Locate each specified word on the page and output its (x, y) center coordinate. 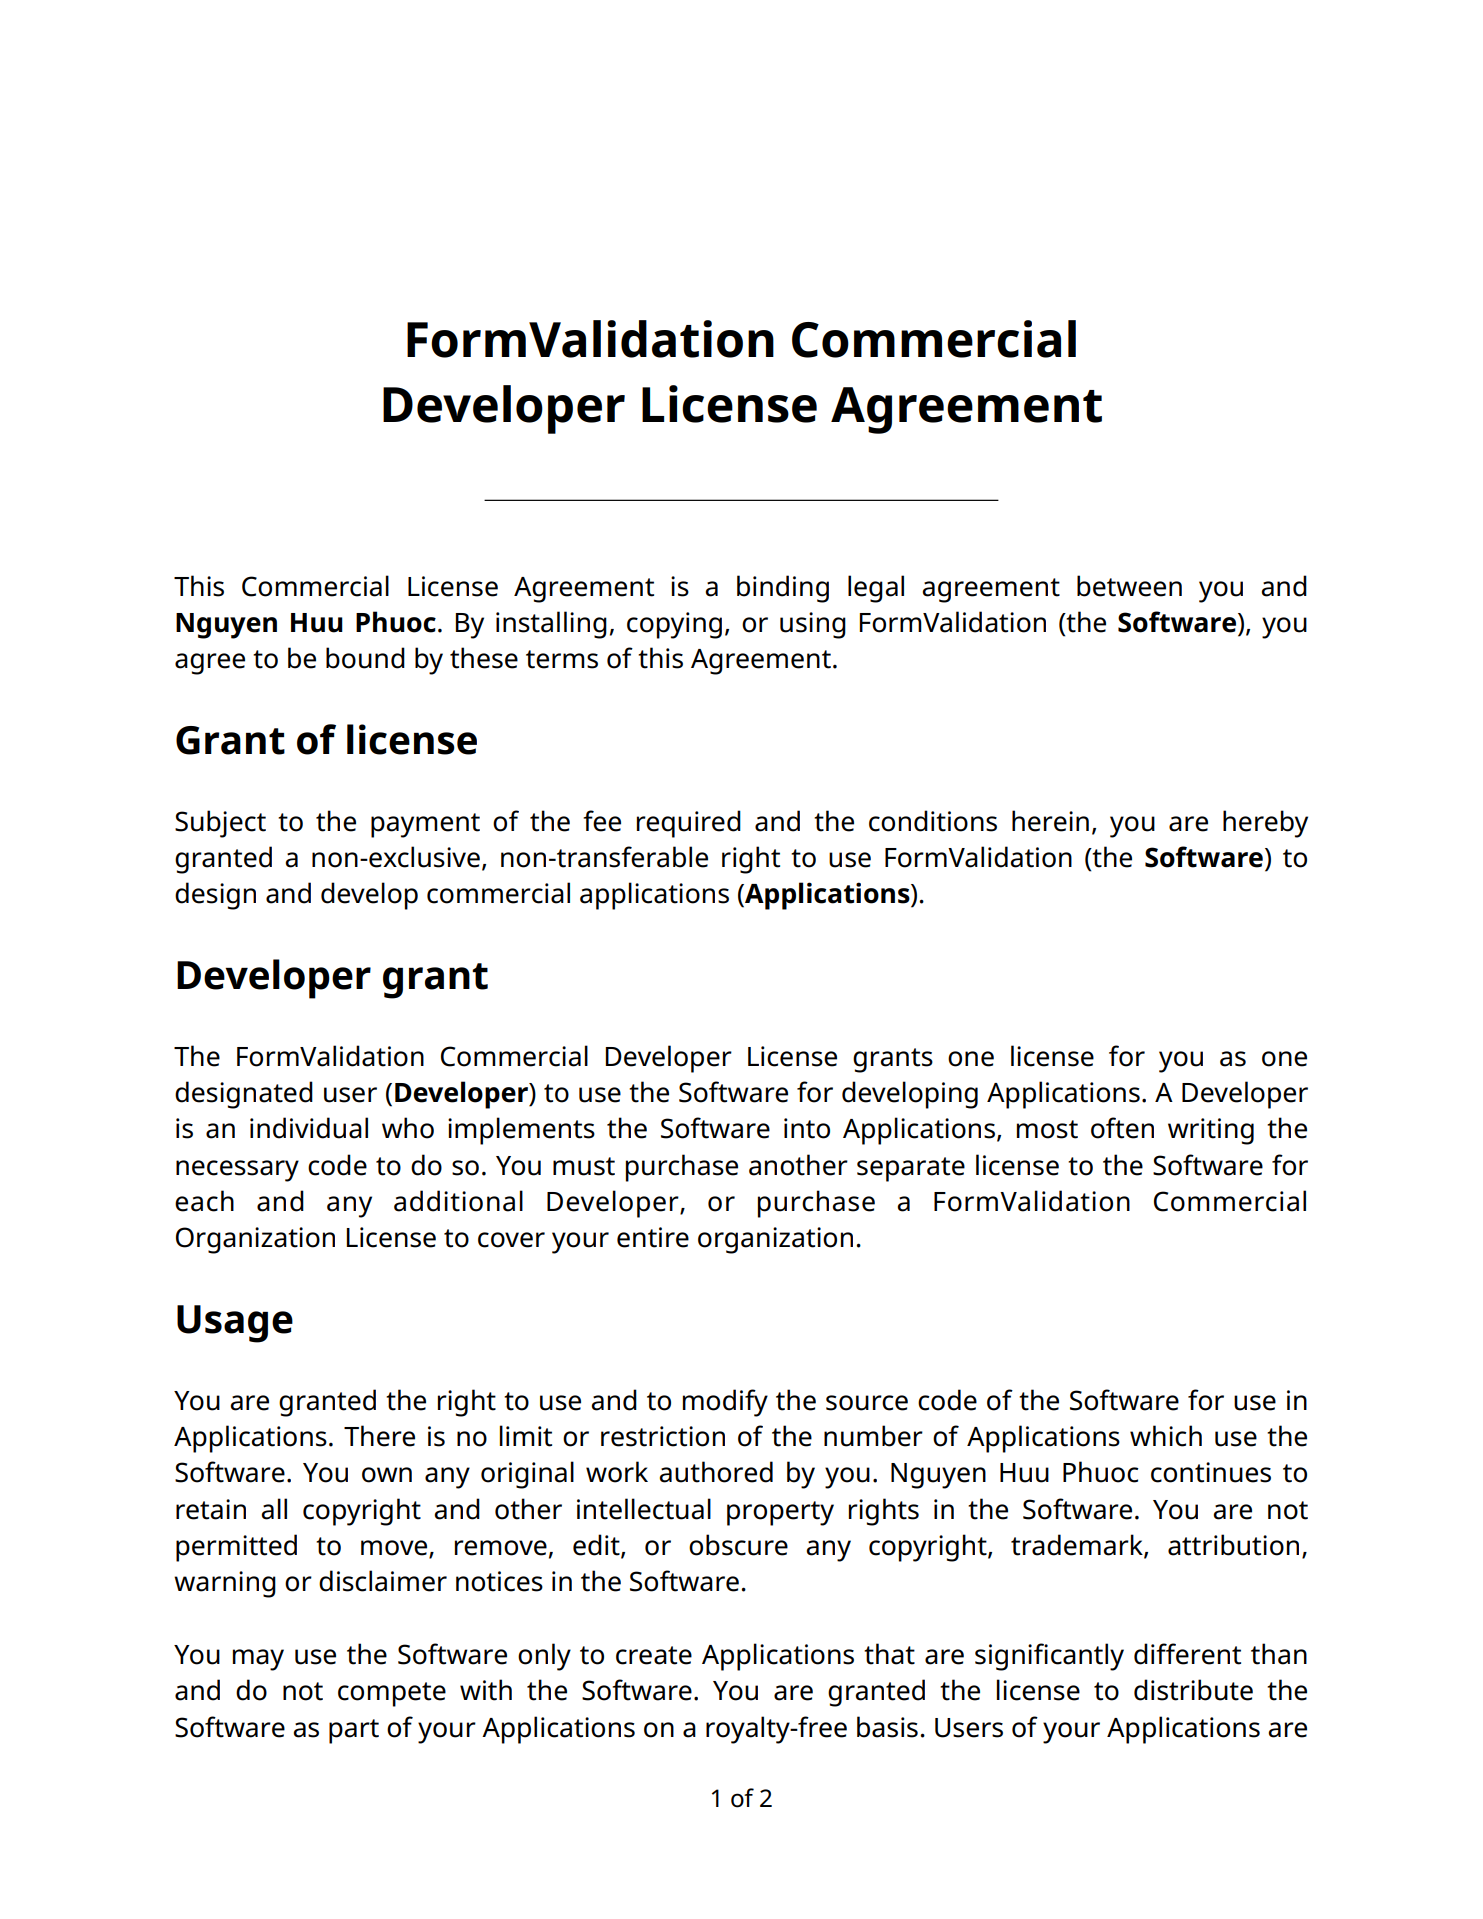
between (1129, 586)
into (807, 1128)
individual (309, 1128)
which (1166, 1436)
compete (392, 1694)
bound (365, 658)
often (1122, 1128)
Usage (235, 1324)
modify (725, 1403)
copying (674, 625)
